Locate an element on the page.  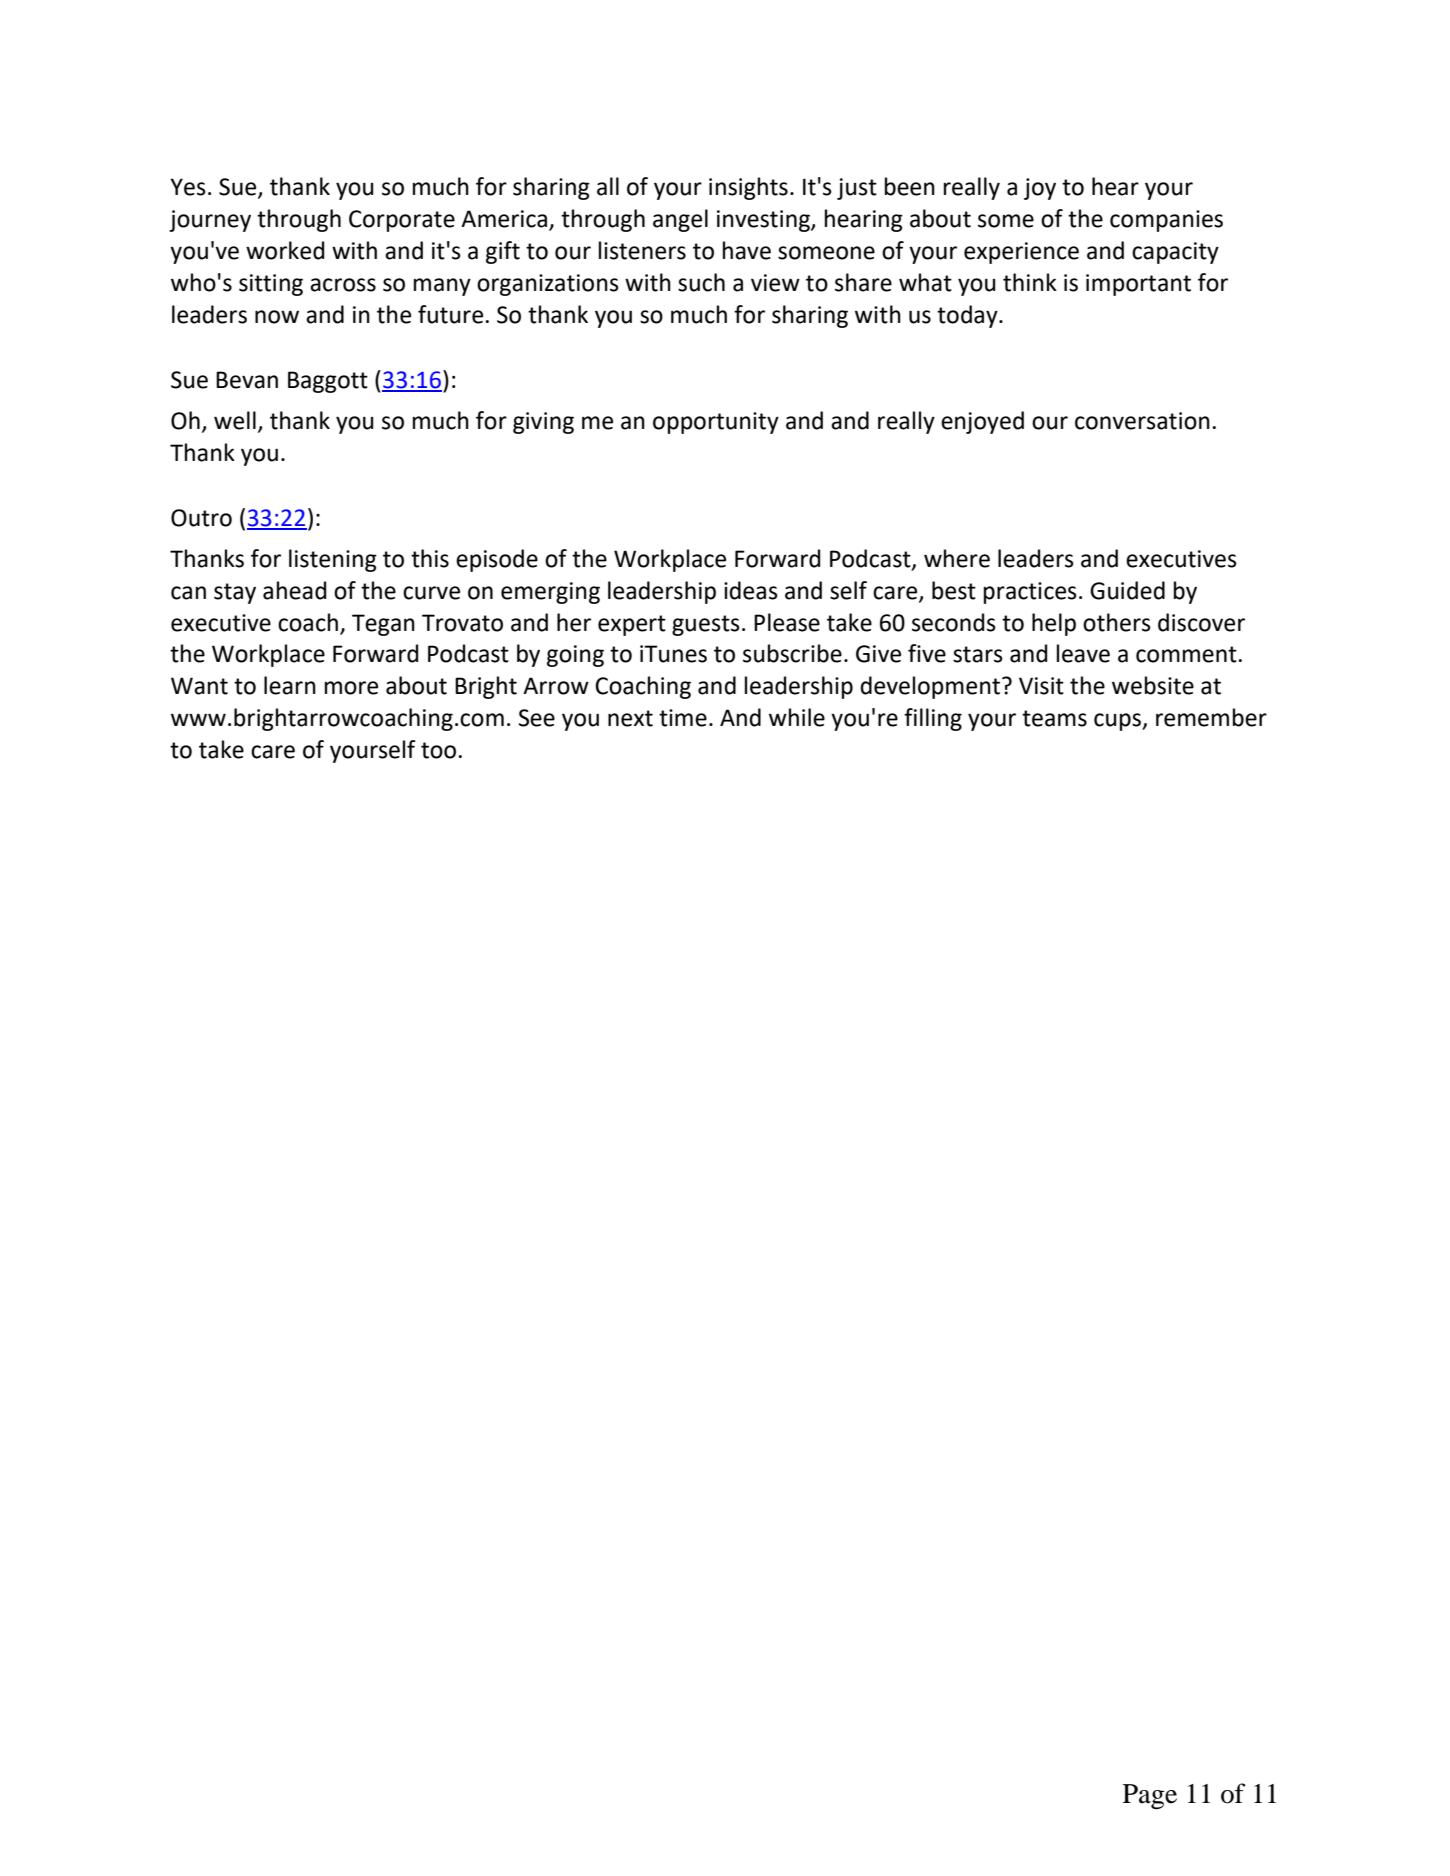
experience is located at coordinates (1021, 253).
